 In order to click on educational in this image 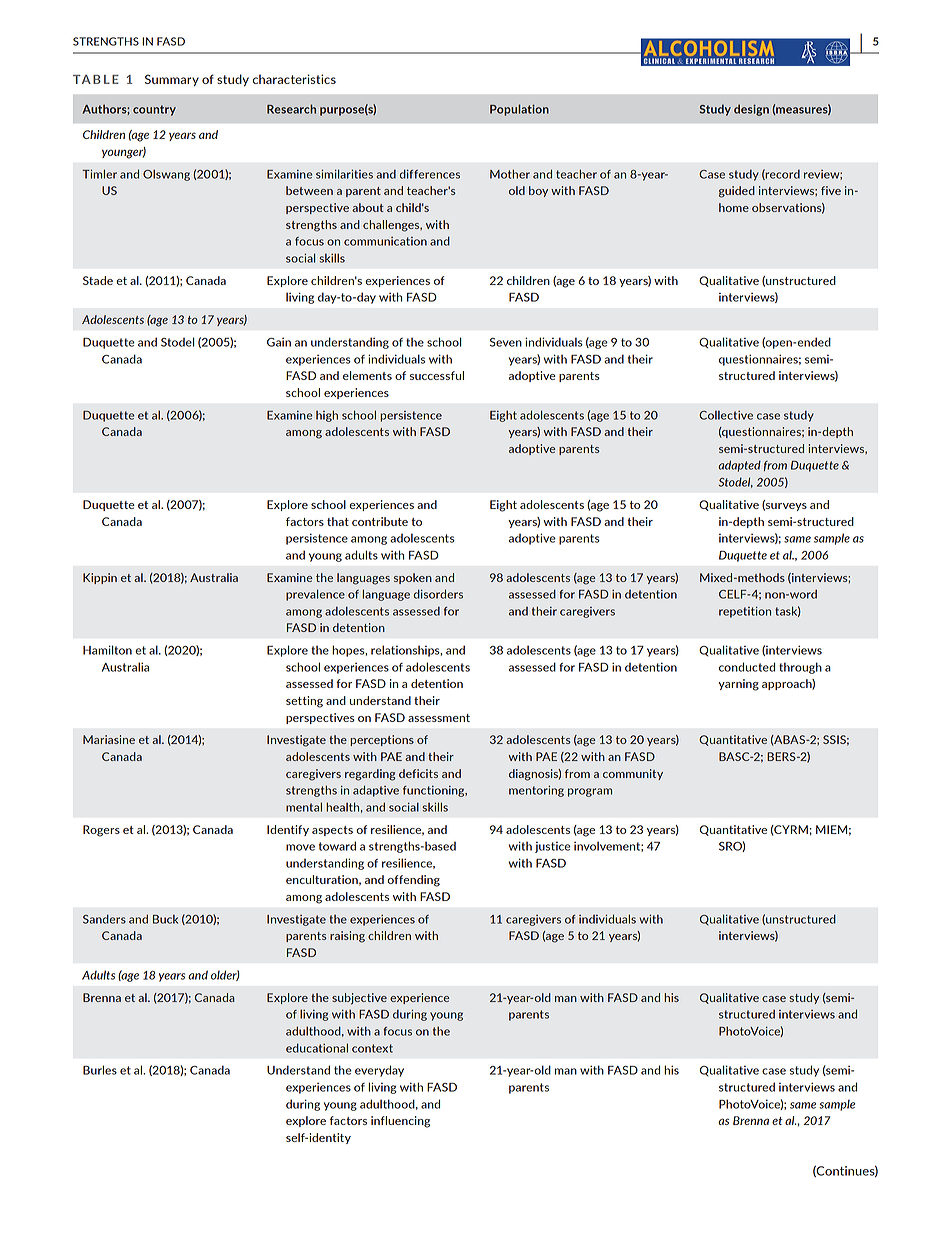, I will do `click(317, 1048)`.
